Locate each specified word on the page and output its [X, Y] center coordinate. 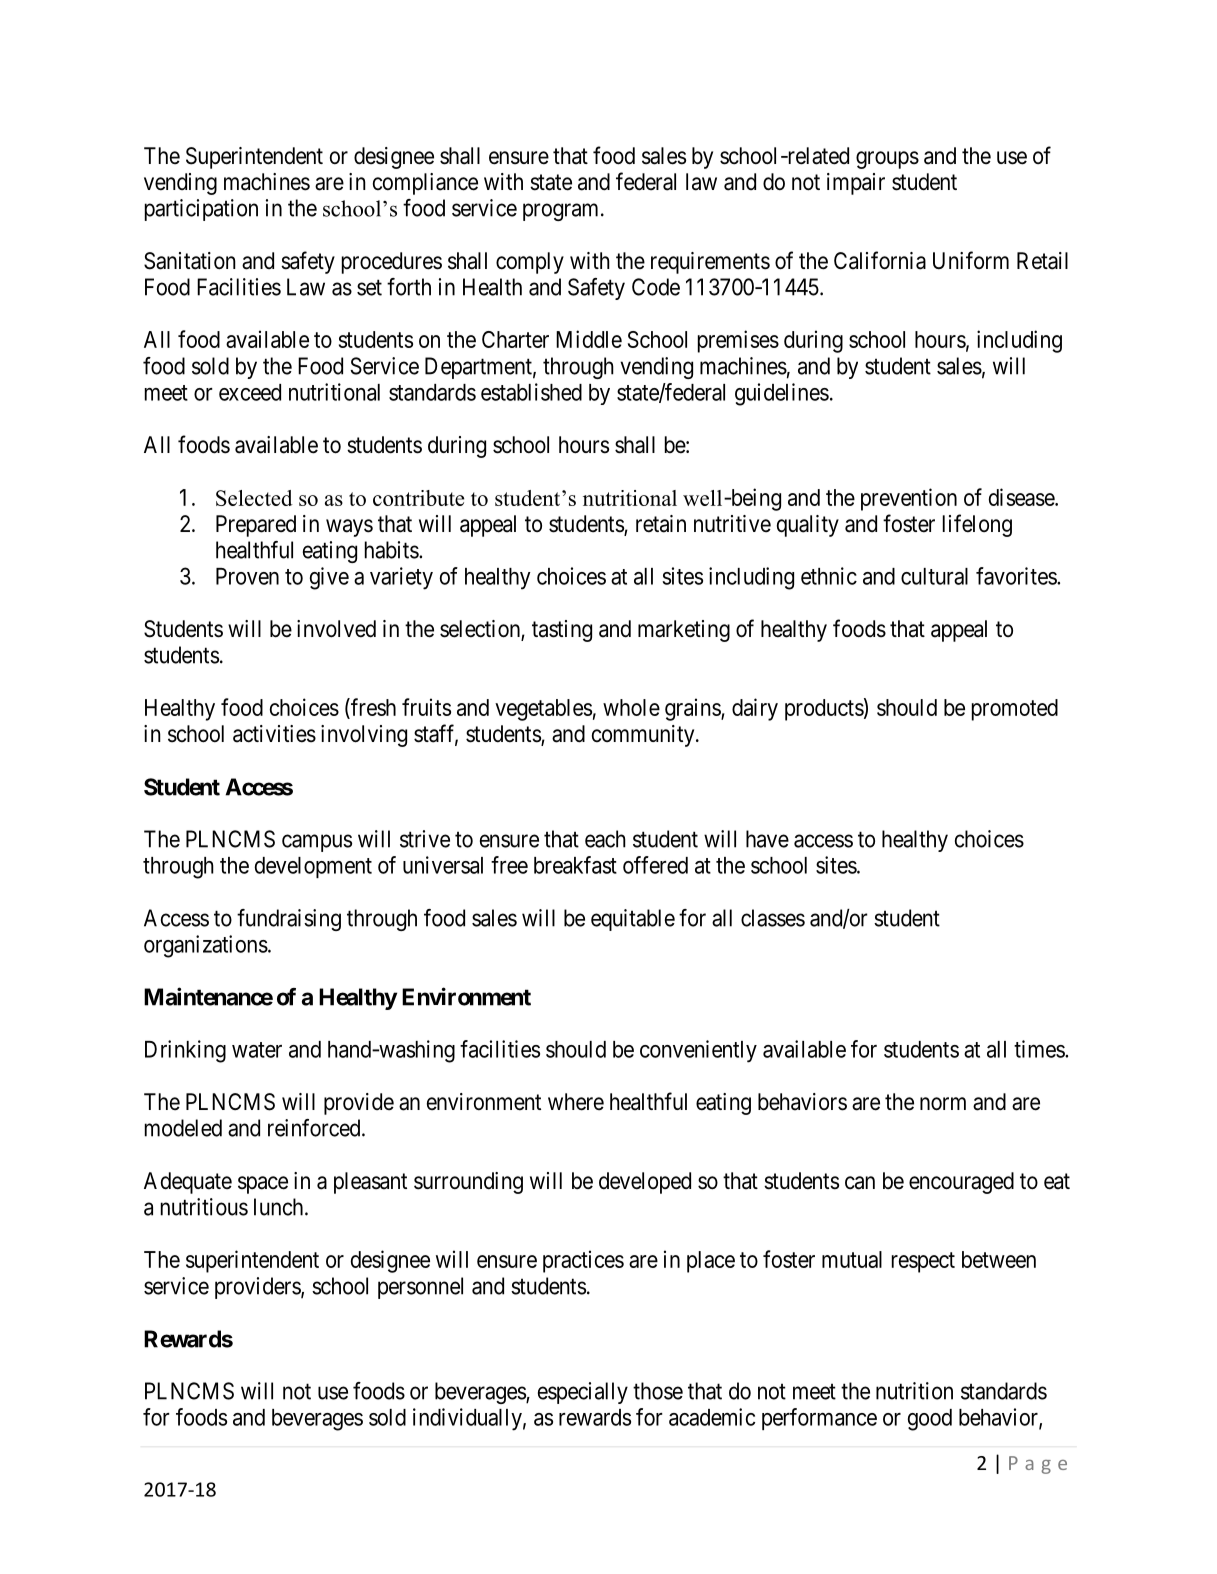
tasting [562, 631]
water [257, 1050]
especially [583, 1393]
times [1040, 1049]
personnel [420, 1288]
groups [887, 160]
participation [201, 210]
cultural [934, 576]
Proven [247, 576]
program [560, 212]
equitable [633, 920]
